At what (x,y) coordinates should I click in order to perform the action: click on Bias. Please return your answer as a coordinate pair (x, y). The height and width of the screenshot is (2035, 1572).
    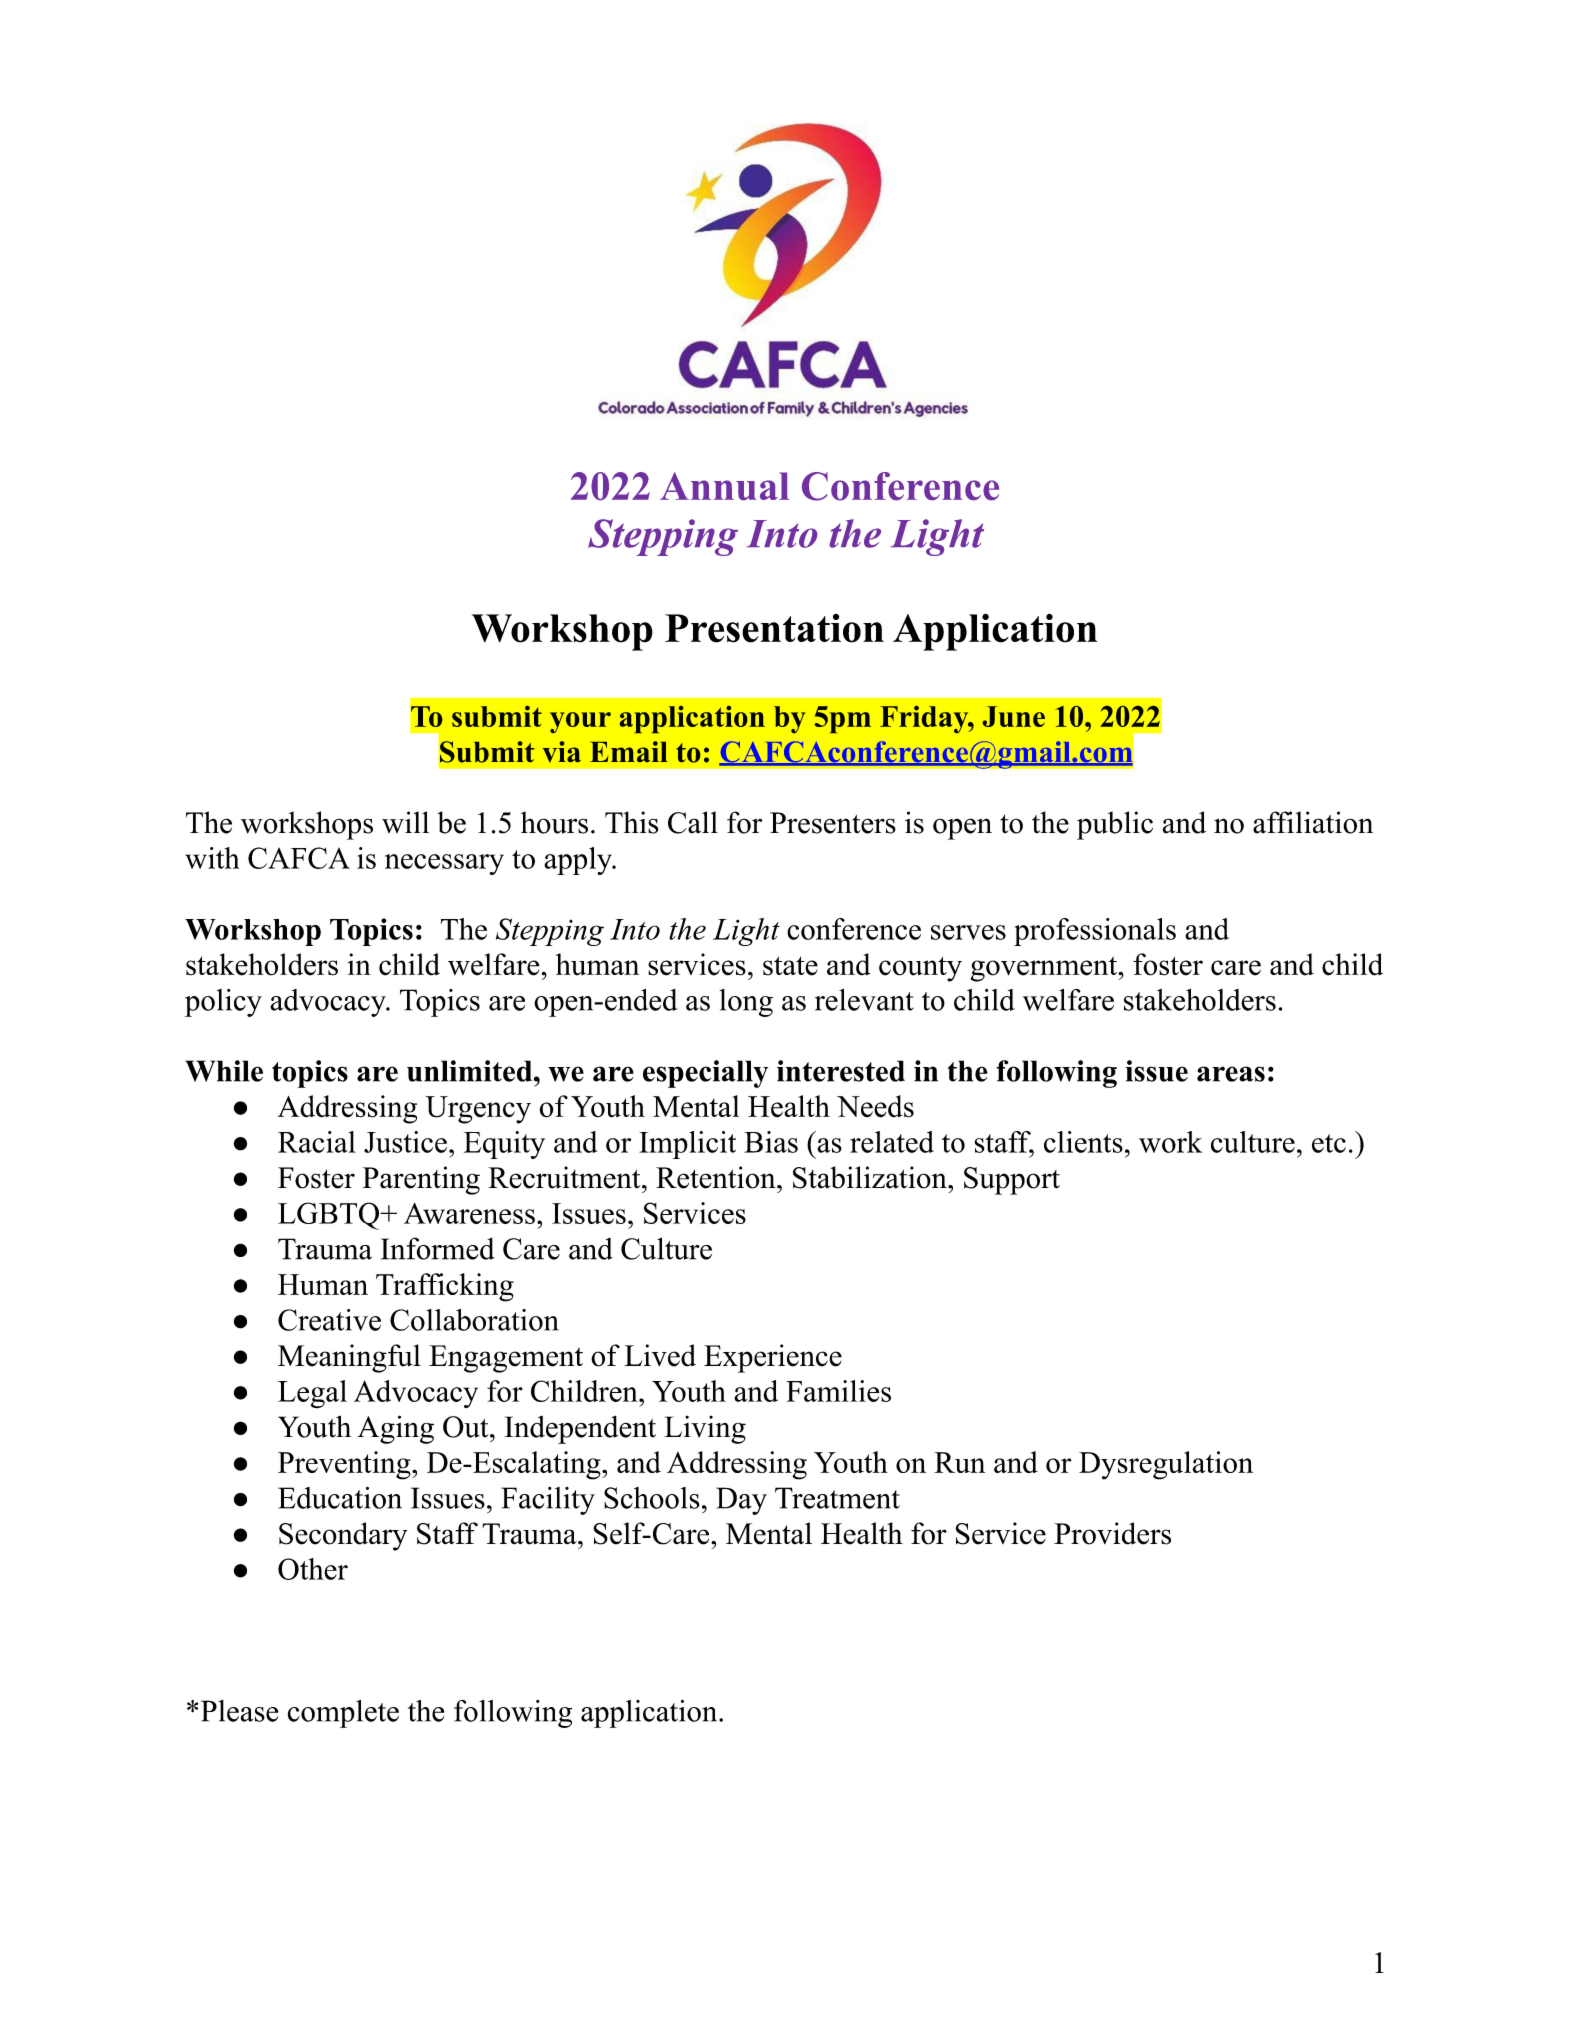
    Looking at the image, I should click on (771, 1142).
